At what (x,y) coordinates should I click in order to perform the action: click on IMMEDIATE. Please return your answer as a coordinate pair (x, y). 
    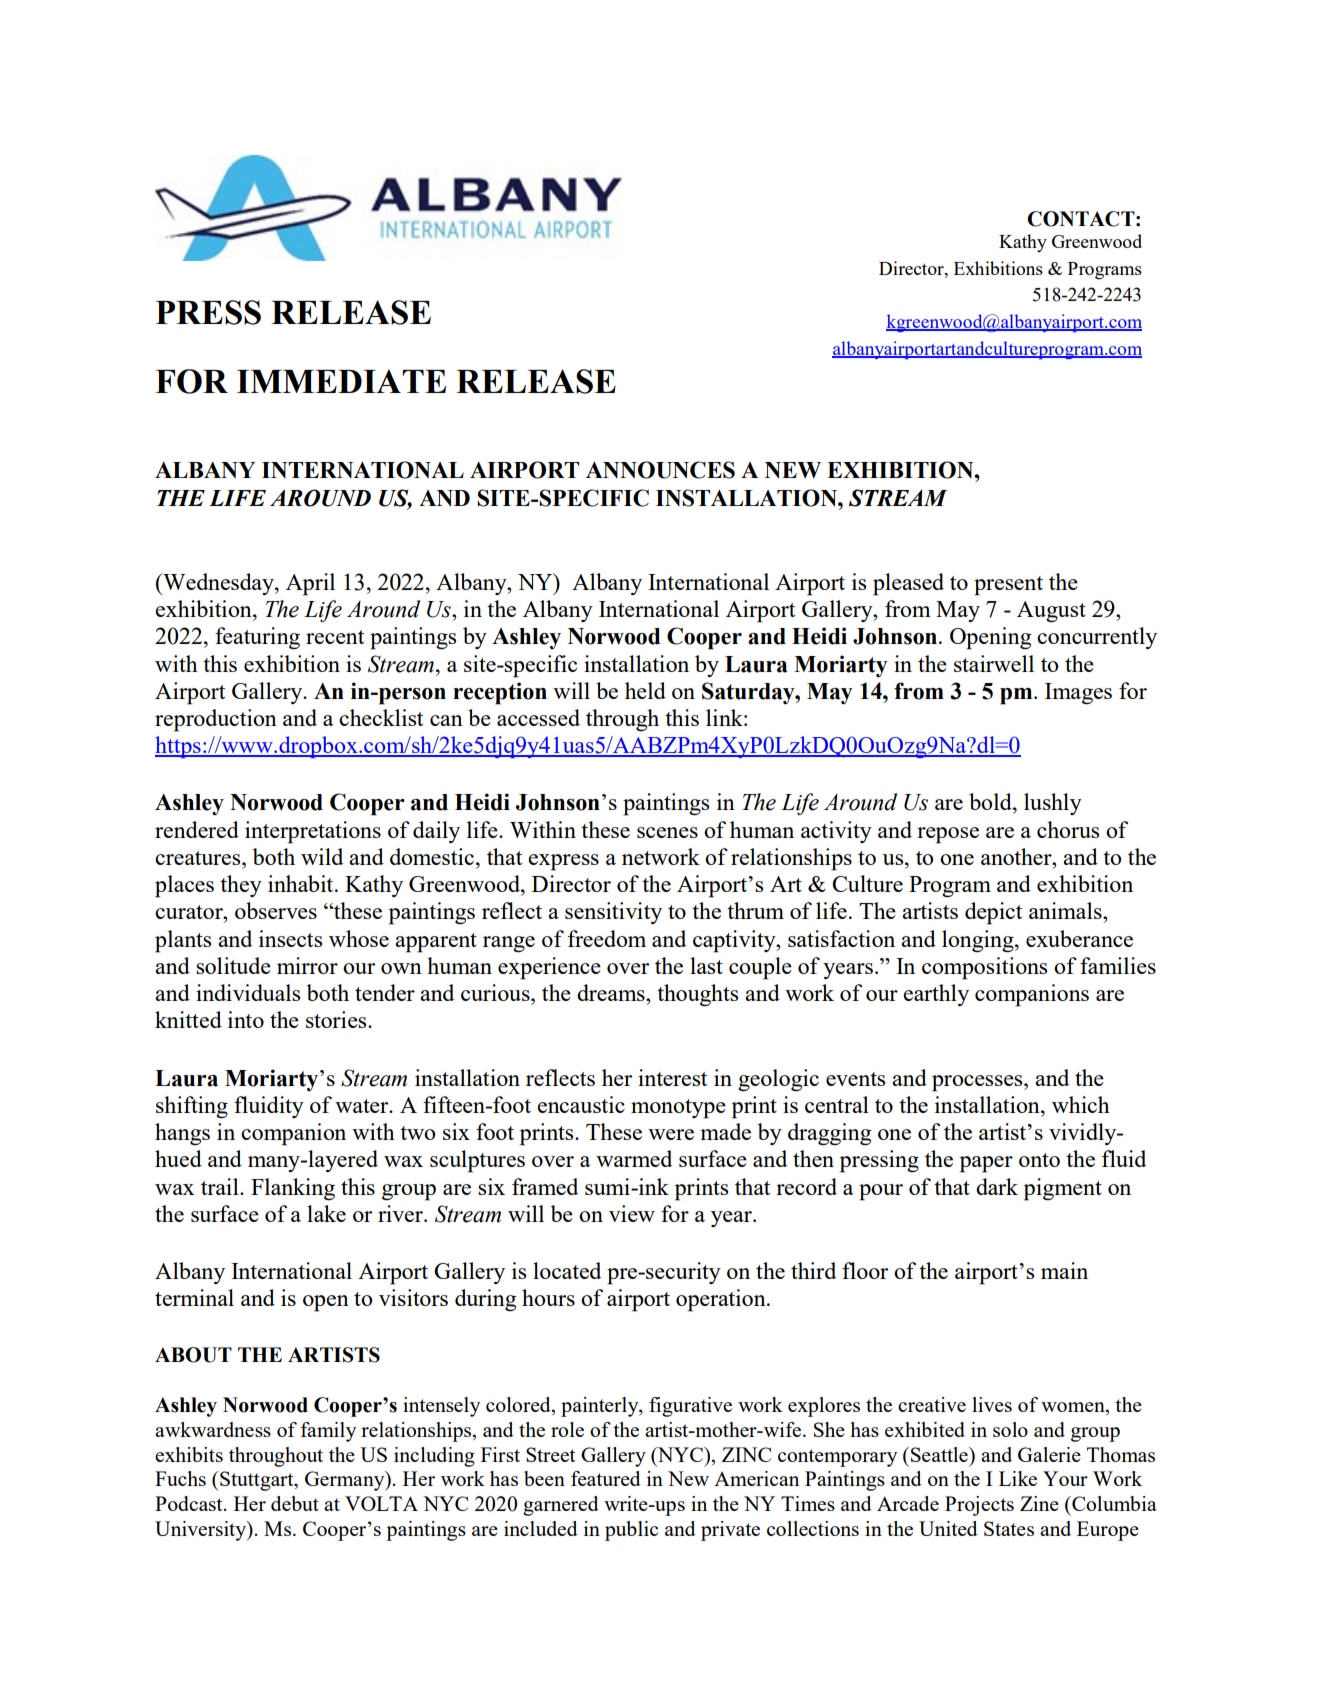
    Looking at the image, I should click on (341, 381).
